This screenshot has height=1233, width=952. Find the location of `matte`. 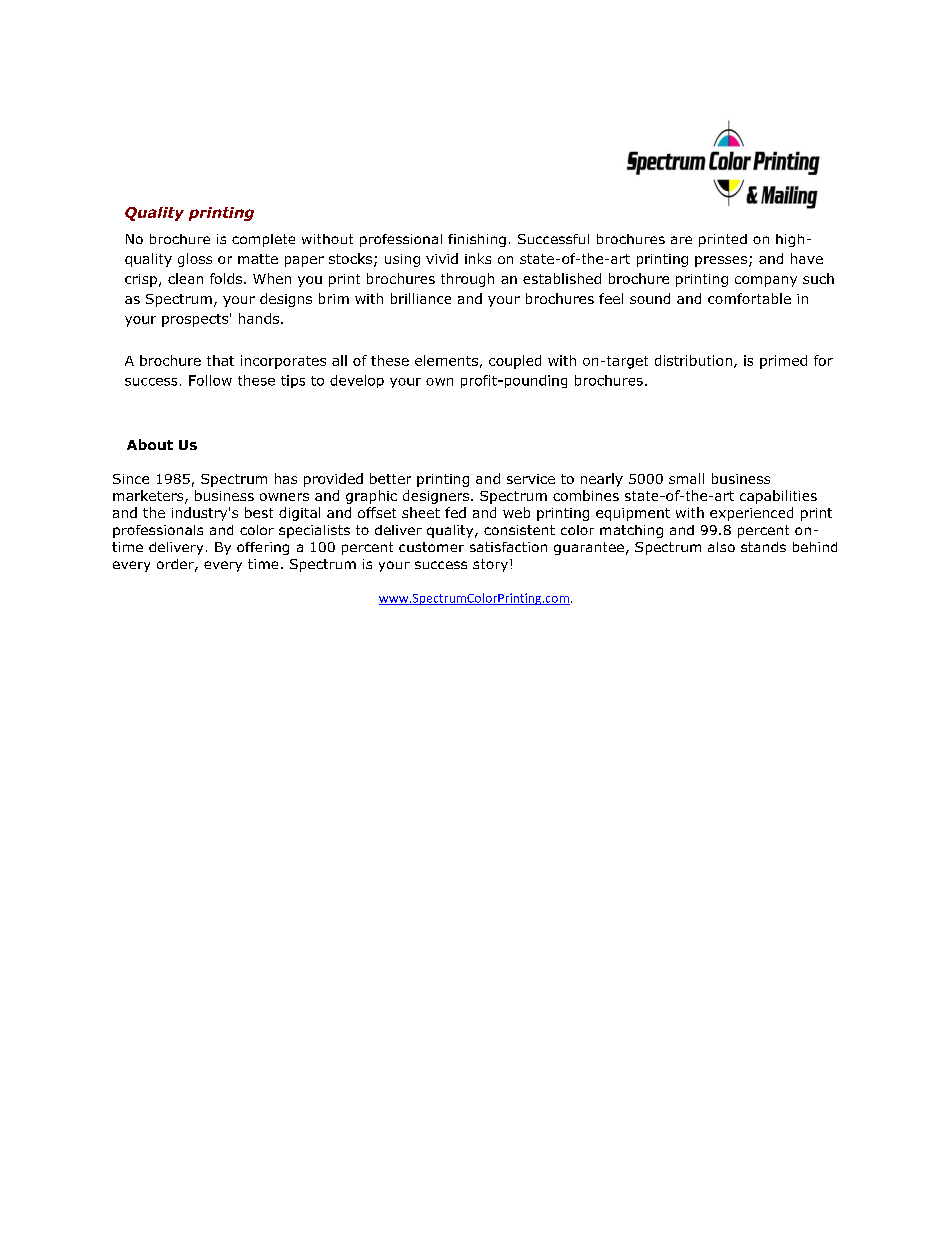

matte is located at coordinates (258, 259).
